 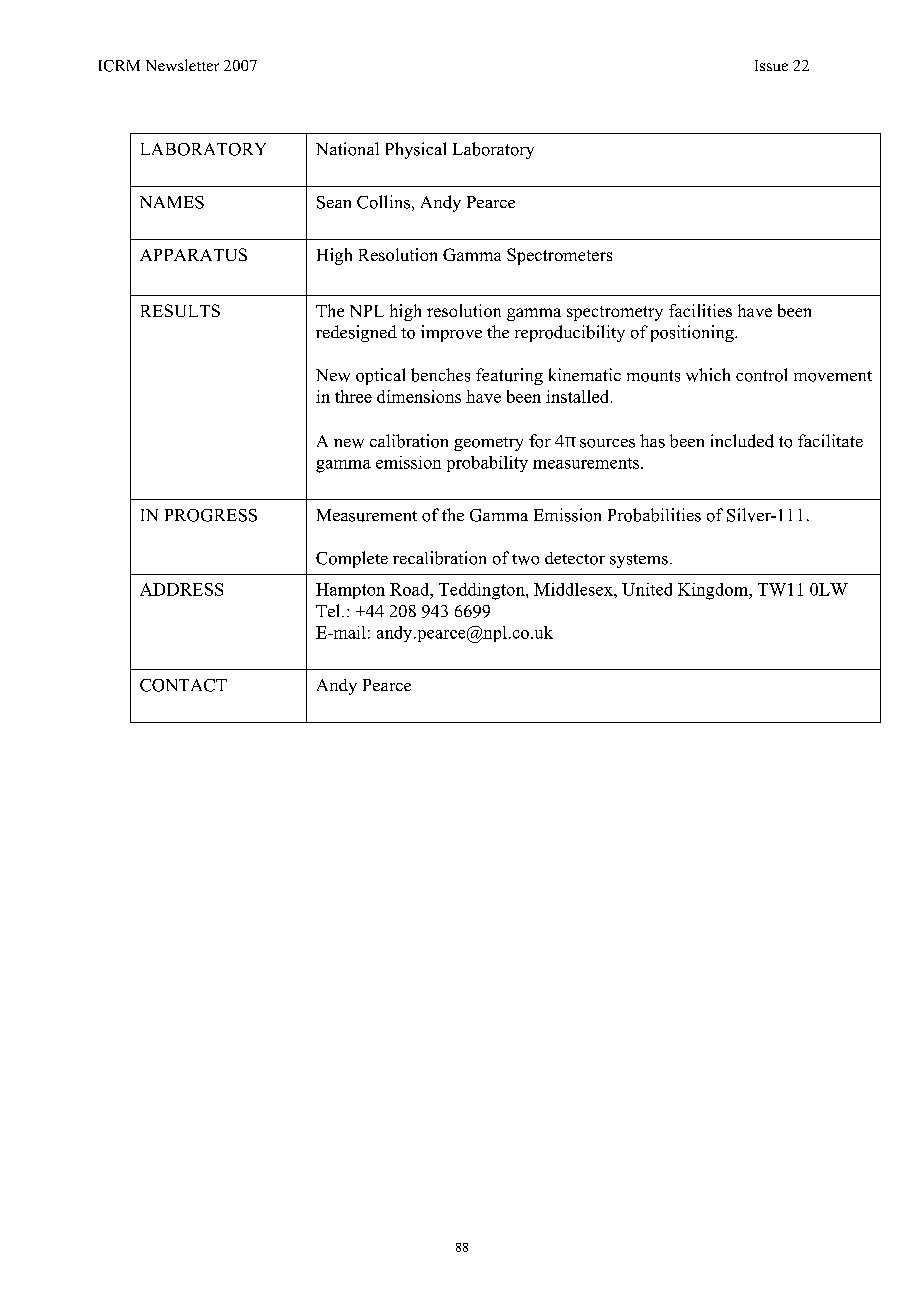 I want to click on Spectrometers, so click(x=559, y=256).
